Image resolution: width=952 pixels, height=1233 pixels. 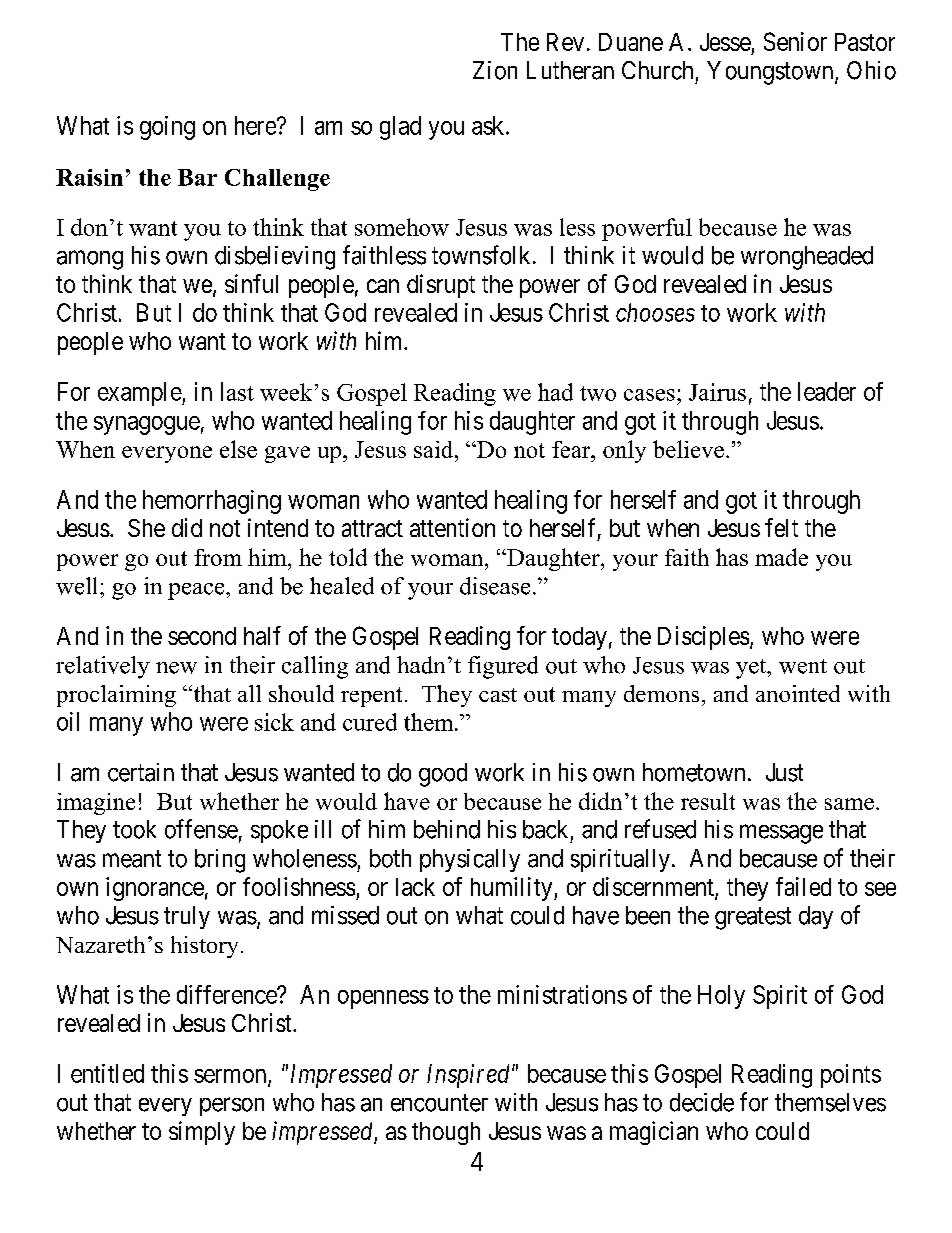 What do you see at coordinates (202, 1133) in the screenshot?
I see `simply` at bounding box center [202, 1133].
